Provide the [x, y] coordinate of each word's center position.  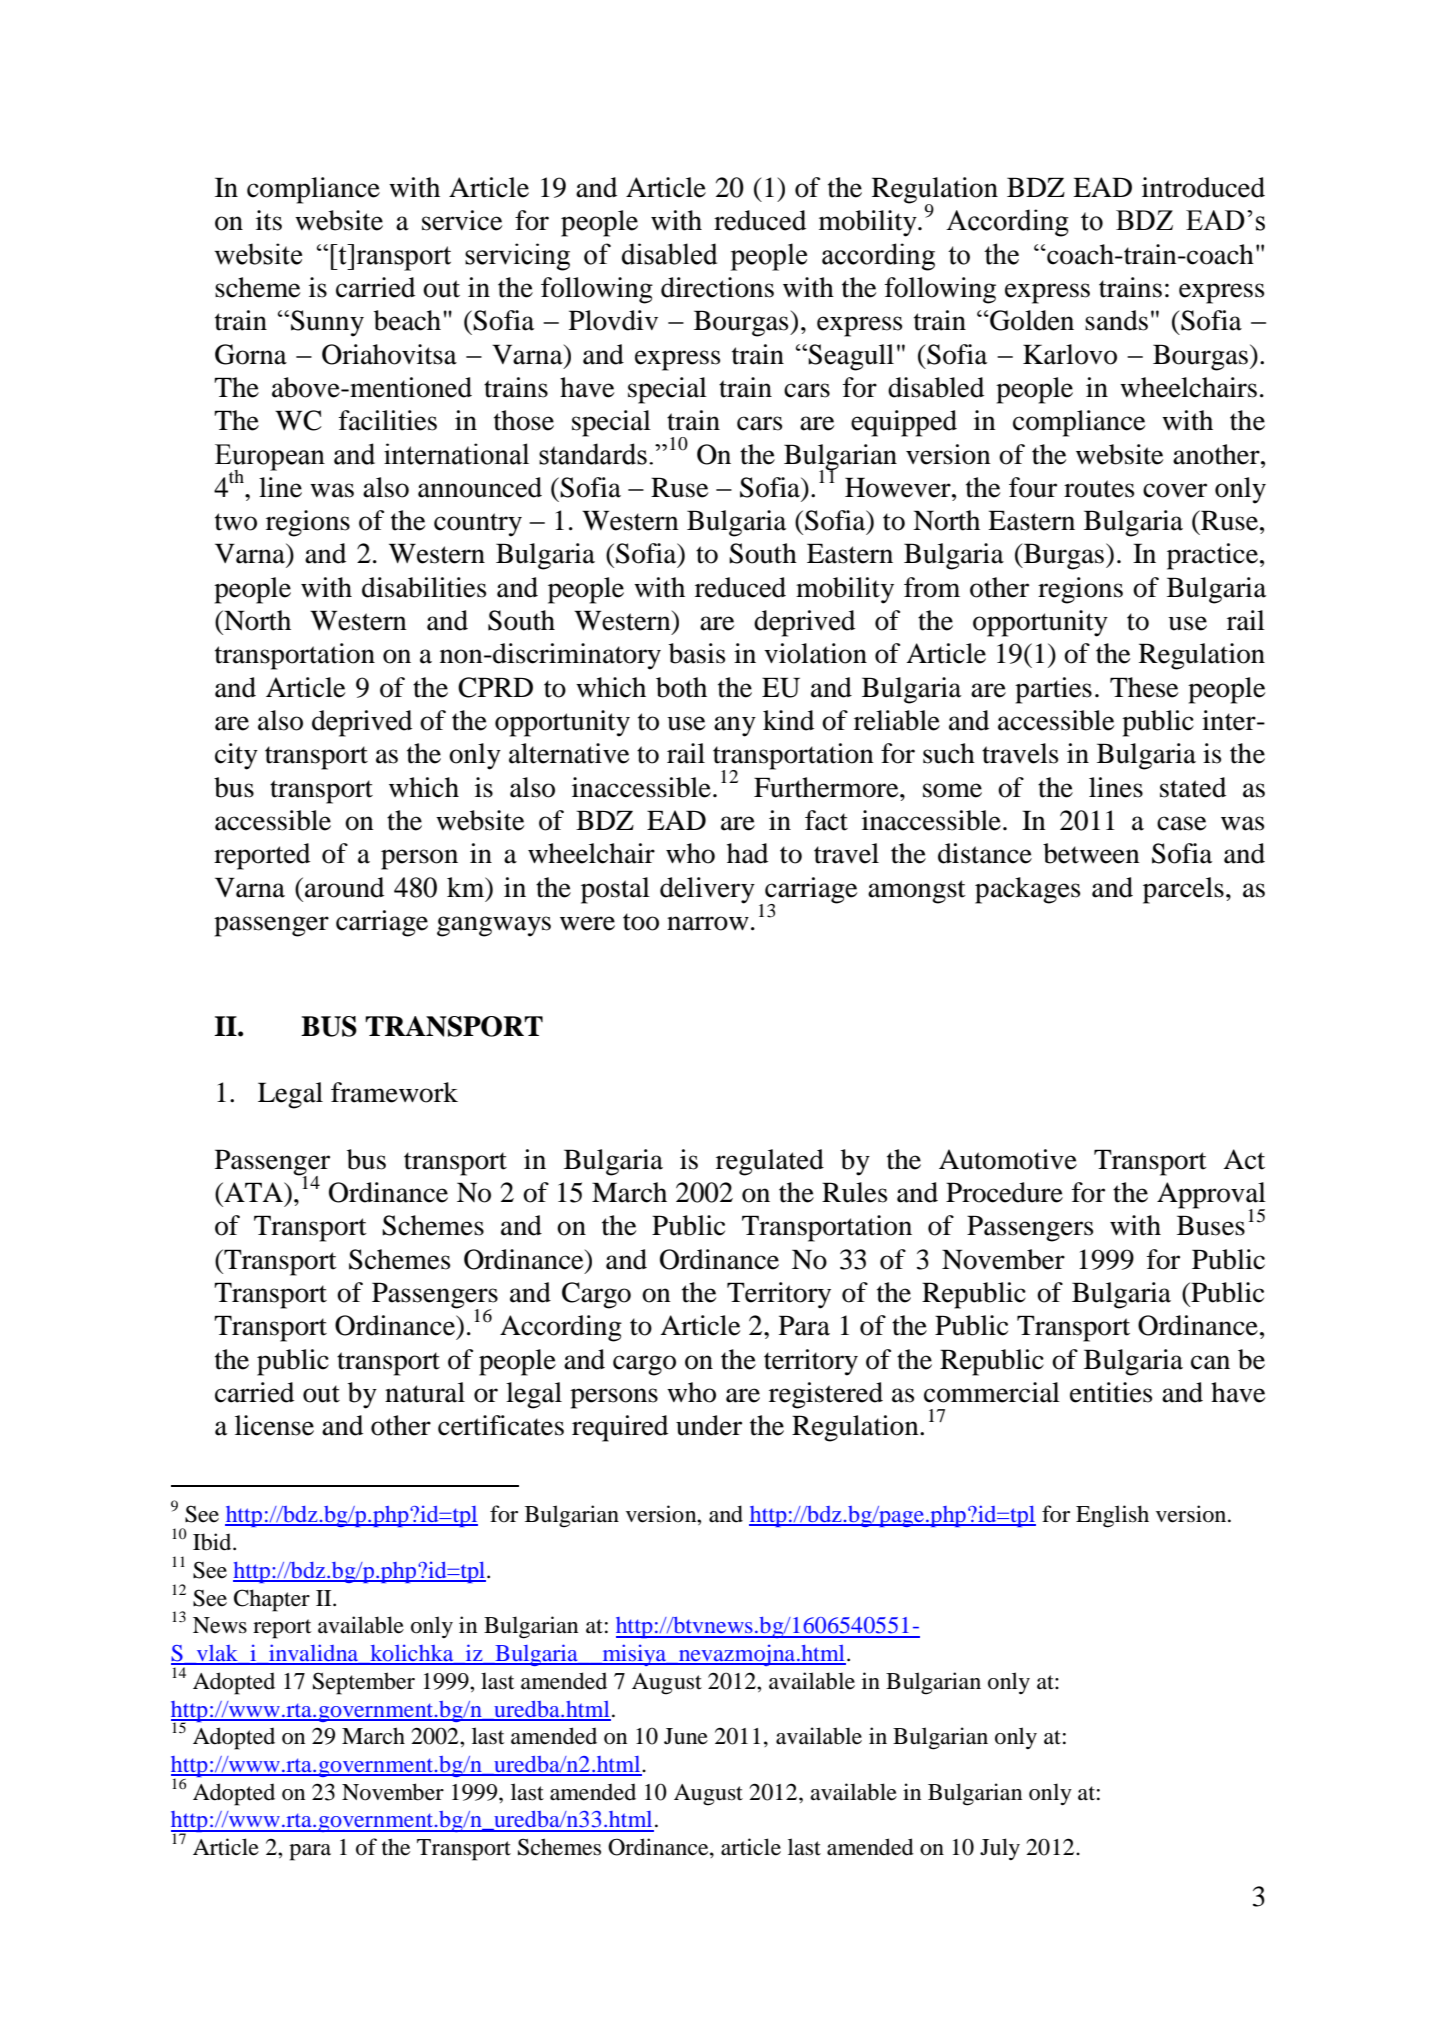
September [364, 1683]
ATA [253, 1192]
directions [717, 287]
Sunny [327, 323]
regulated [770, 1162]
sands [1116, 320]
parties [1053, 690]
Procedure [1004, 1192]
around [344, 887]
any [735, 726]
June [686, 1736]
